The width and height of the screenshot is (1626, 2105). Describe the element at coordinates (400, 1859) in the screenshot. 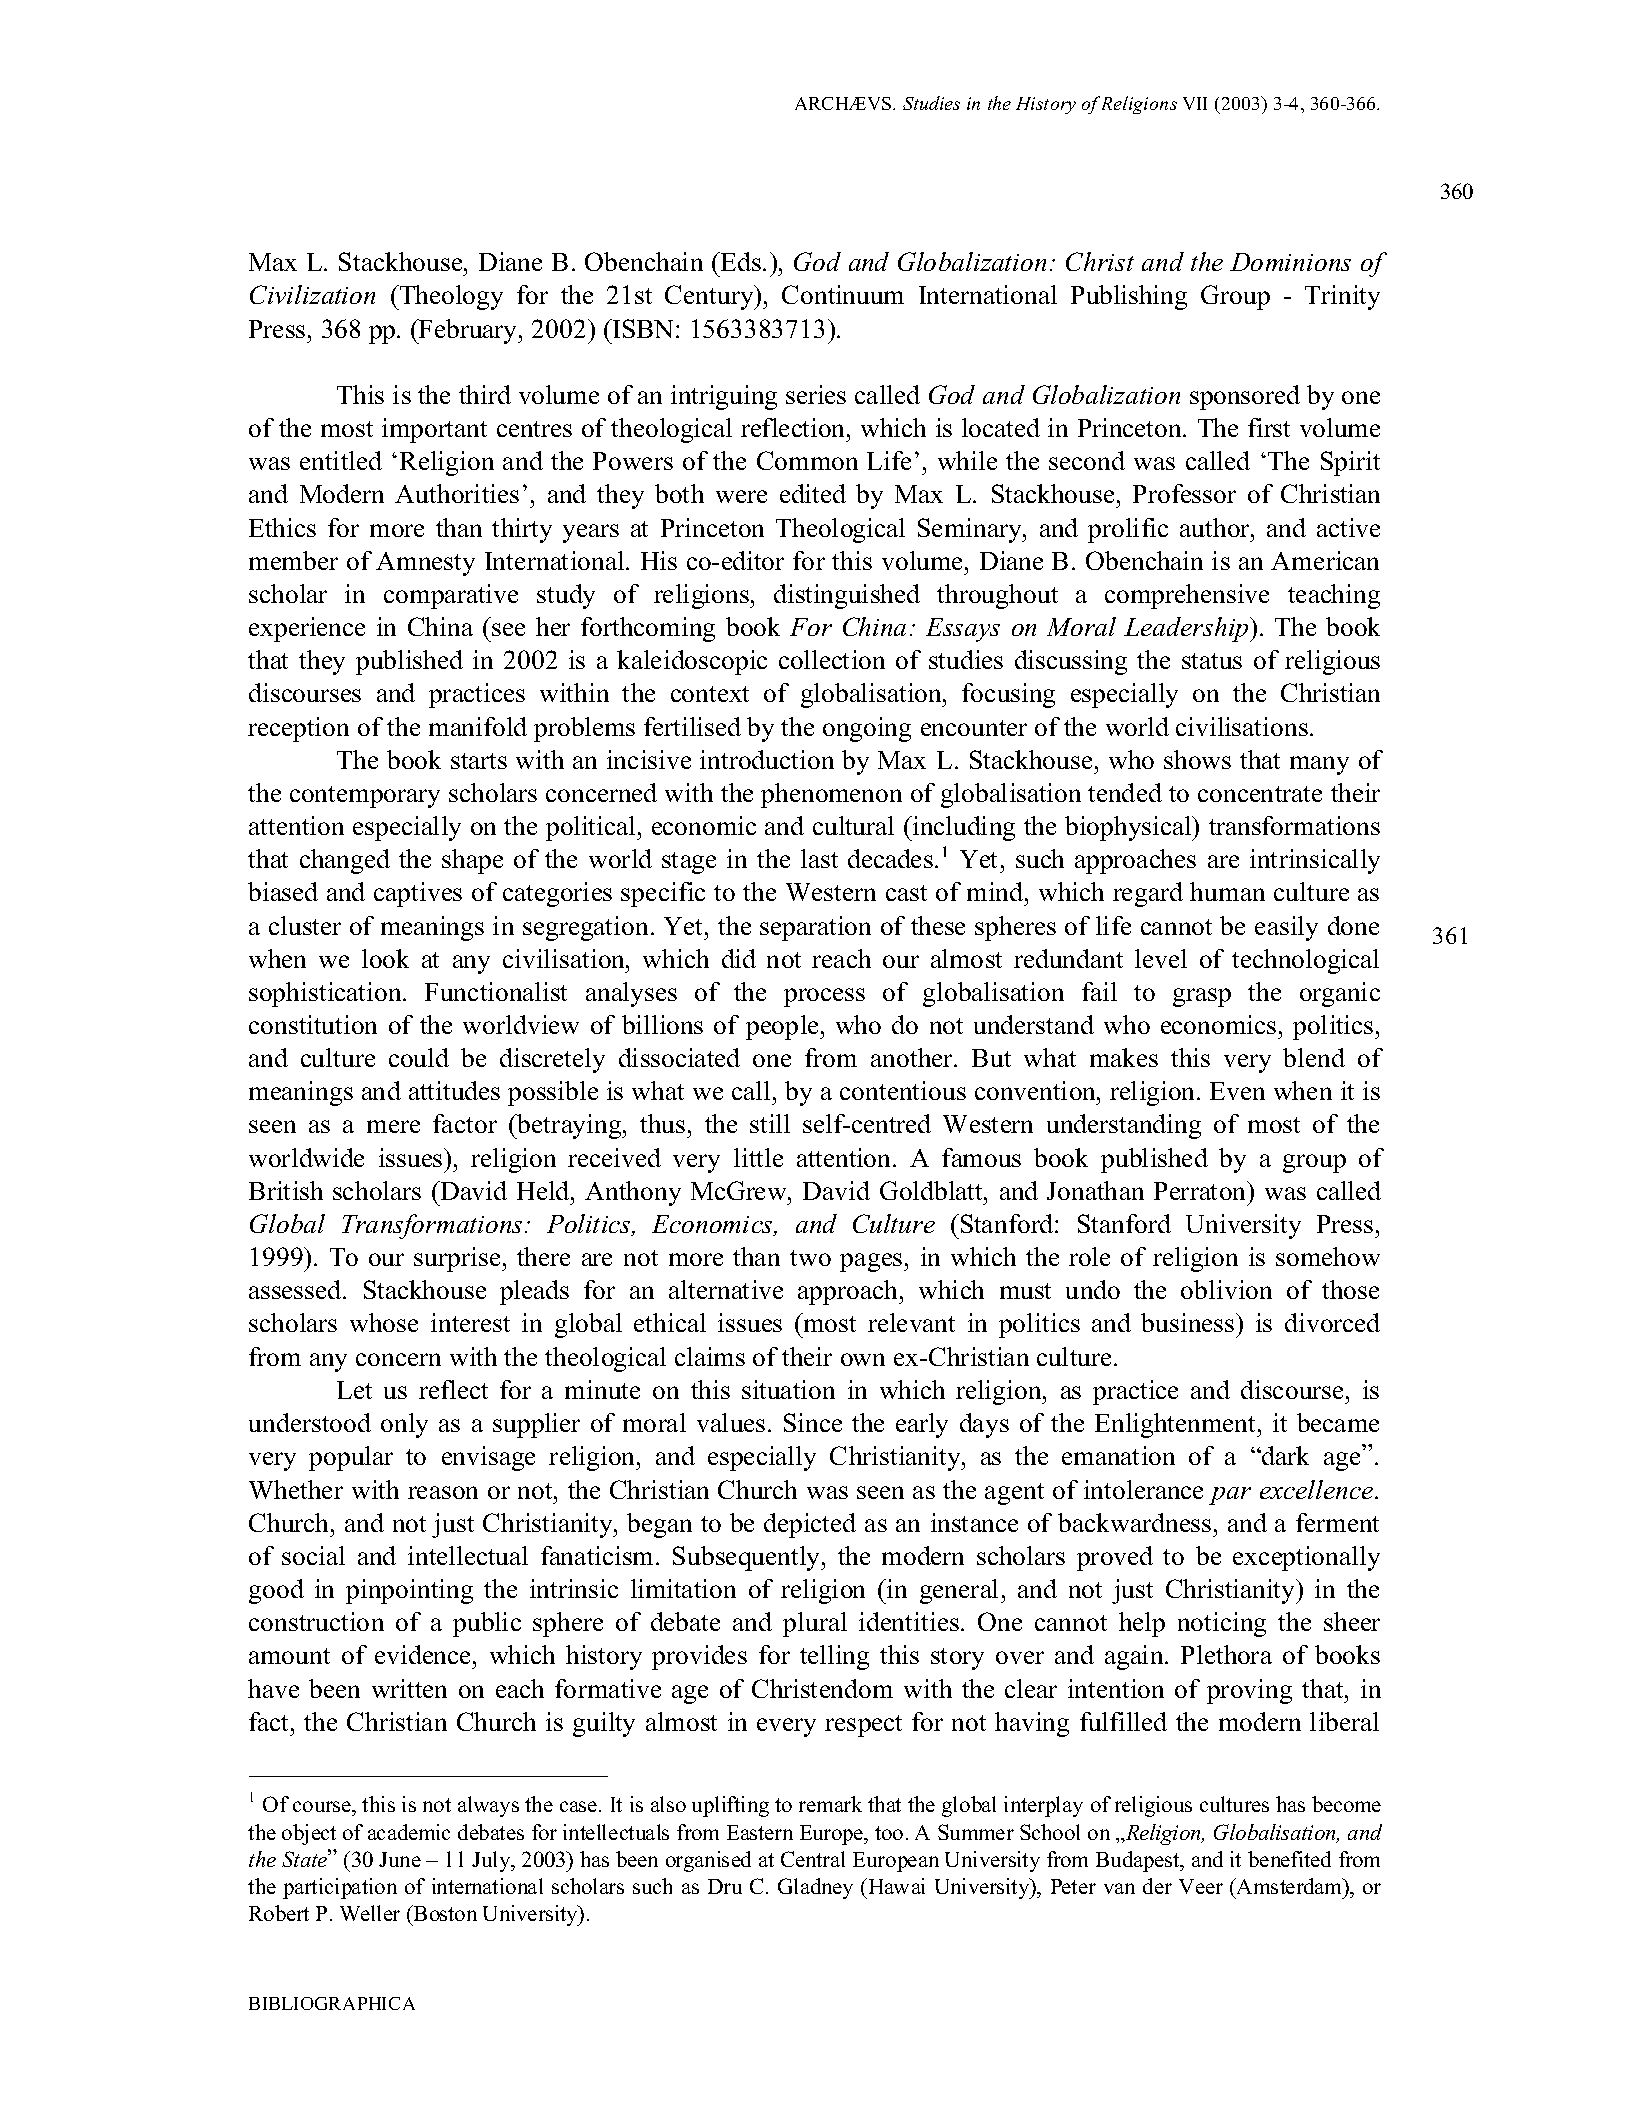

I see `June` at that location.
